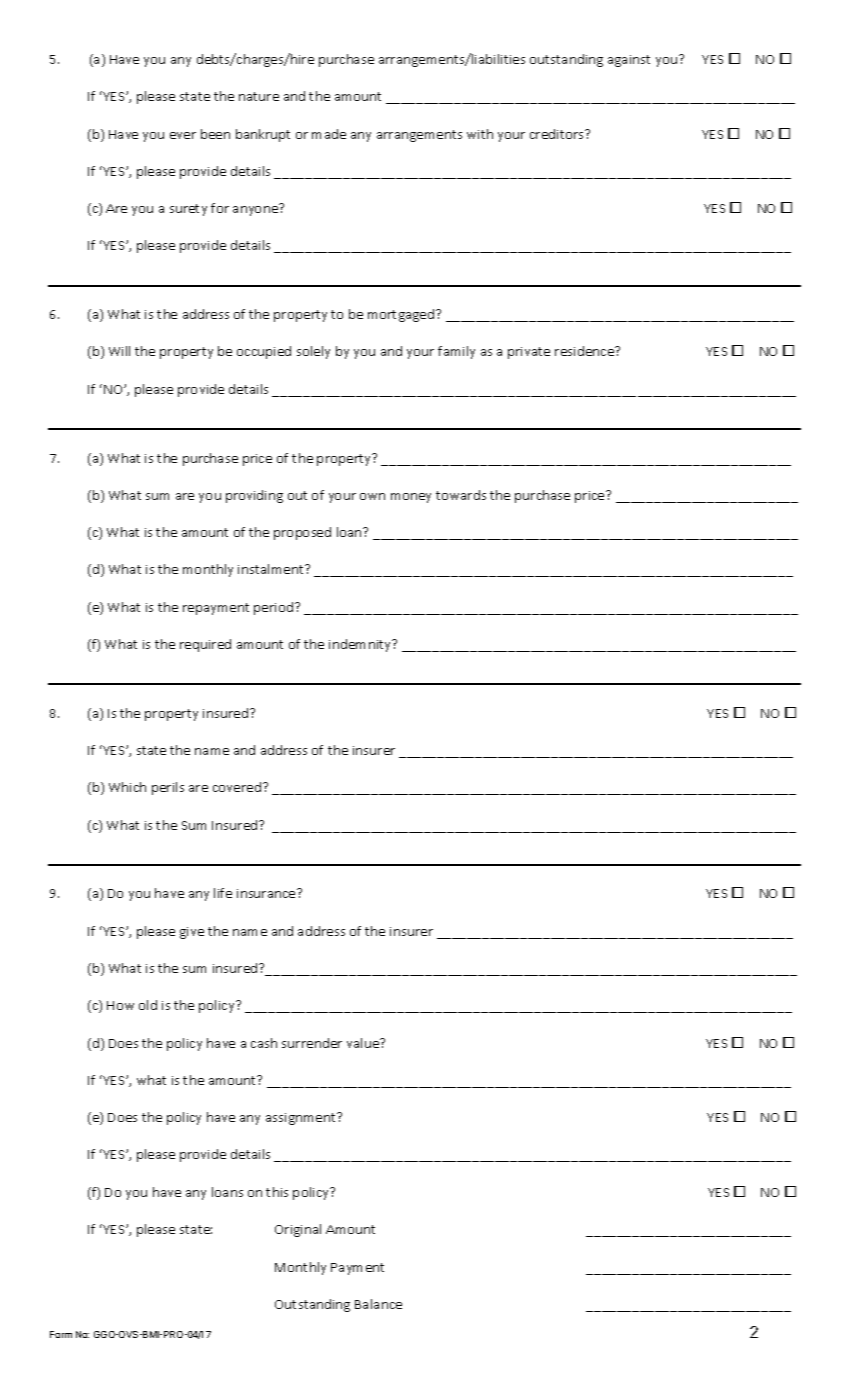  What do you see at coordinates (183, 135) in the image?
I see `ever` at bounding box center [183, 135].
